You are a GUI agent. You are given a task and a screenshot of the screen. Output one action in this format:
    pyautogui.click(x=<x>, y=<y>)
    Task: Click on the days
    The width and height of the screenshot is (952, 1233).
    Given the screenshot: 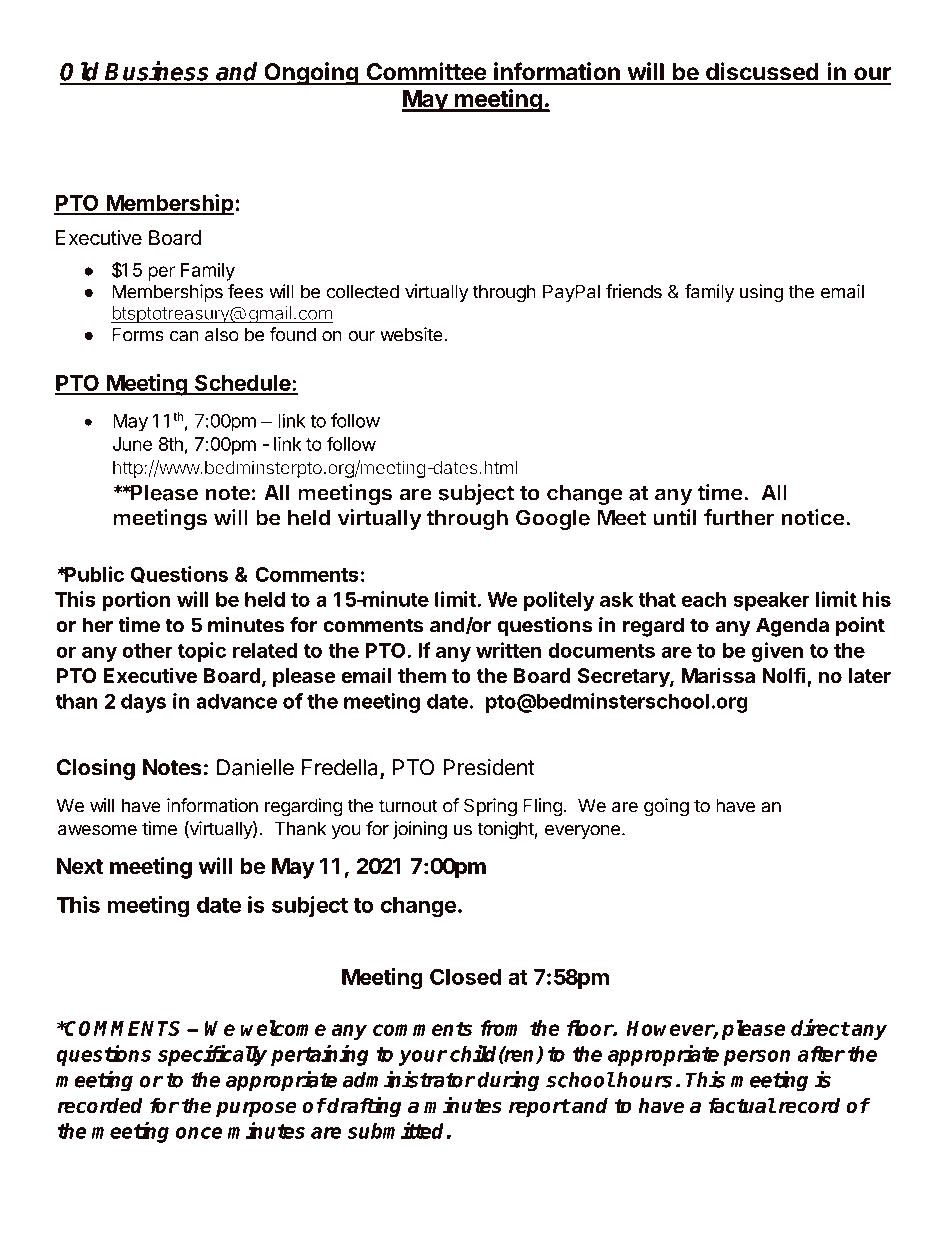 What is the action you would take?
    pyautogui.click(x=143, y=703)
